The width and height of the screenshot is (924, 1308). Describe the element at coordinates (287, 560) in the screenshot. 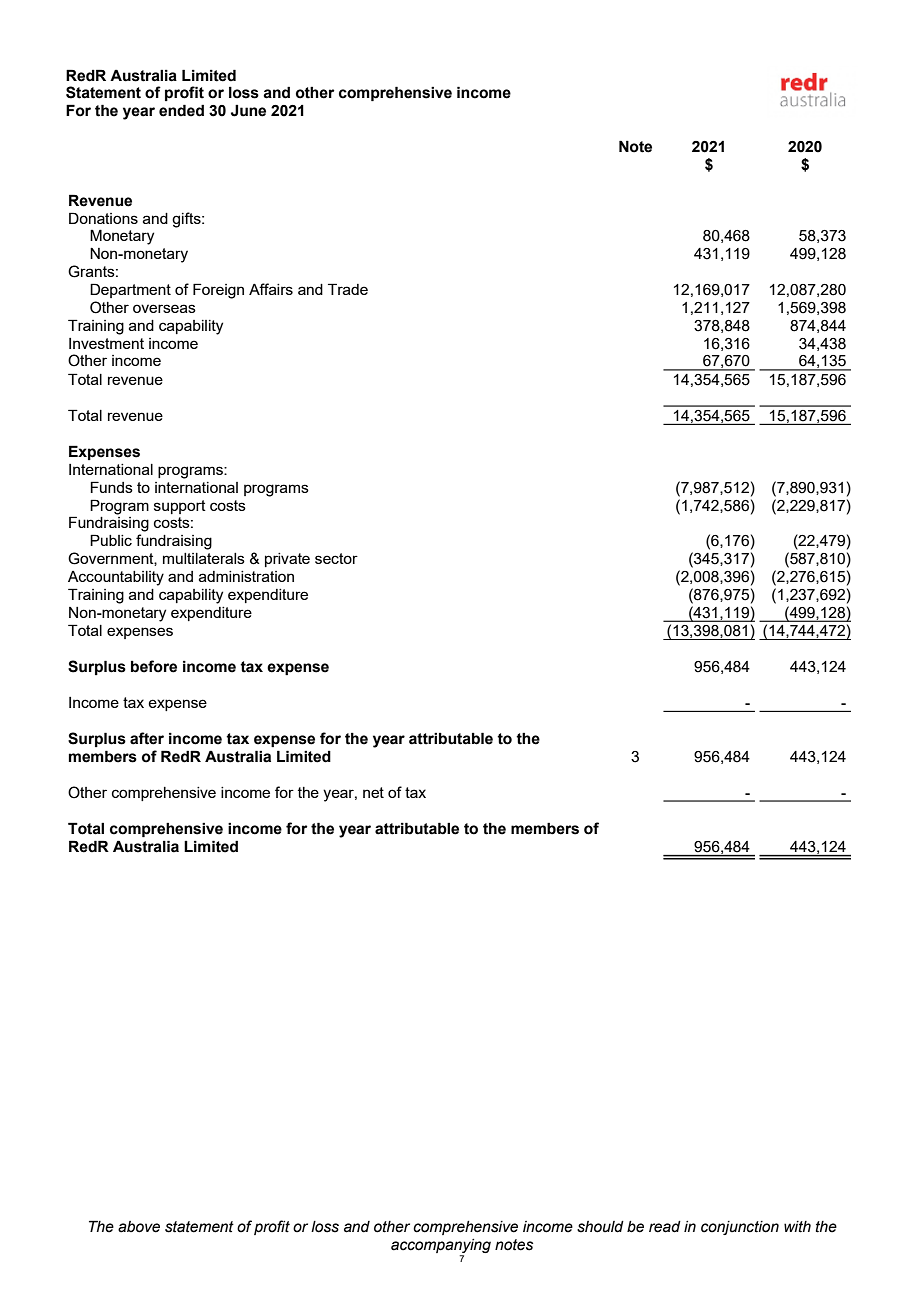

I see `private` at that location.
